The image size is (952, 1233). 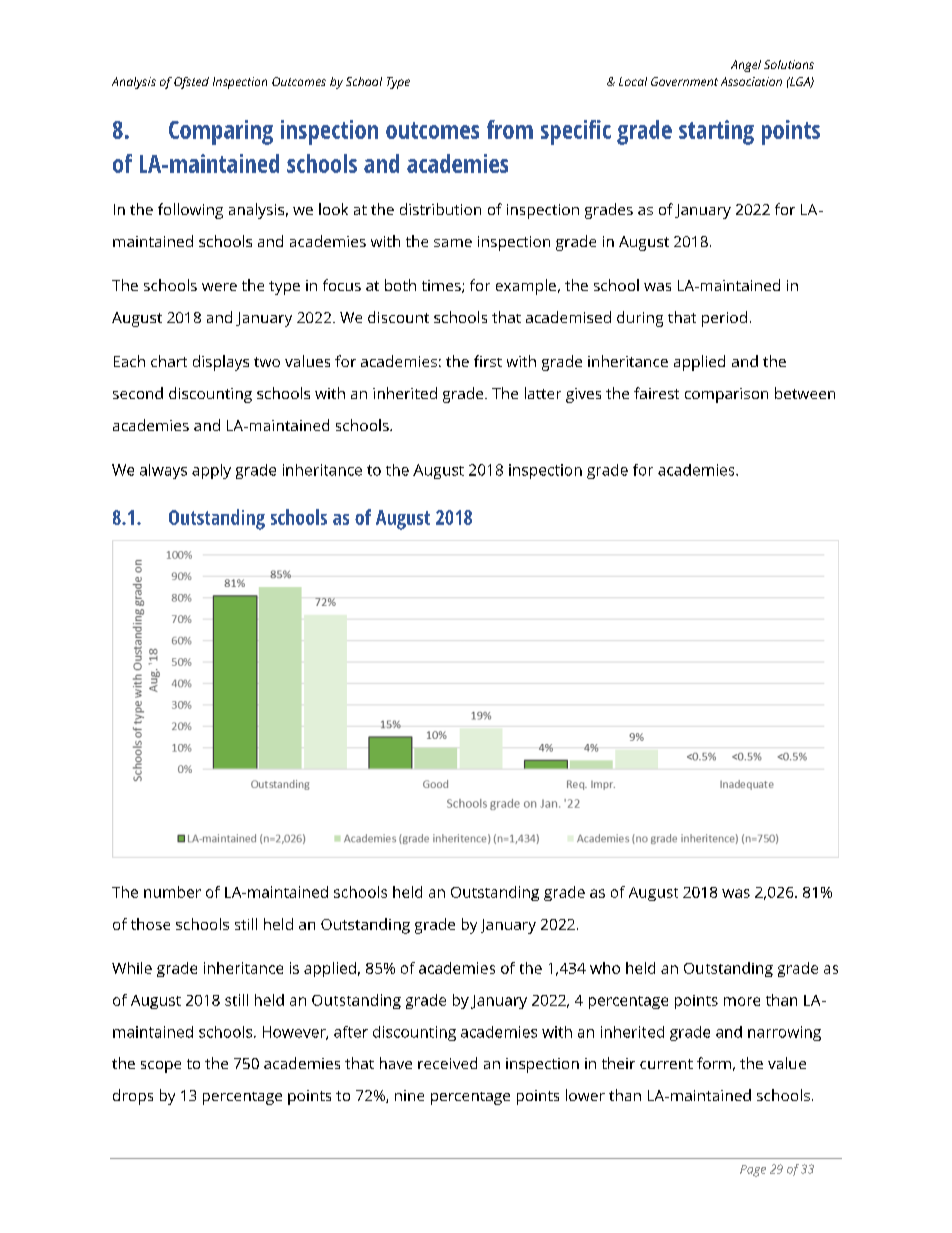 What do you see at coordinates (133, 1097) in the screenshot?
I see `drops` at bounding box center [133, 1097].
